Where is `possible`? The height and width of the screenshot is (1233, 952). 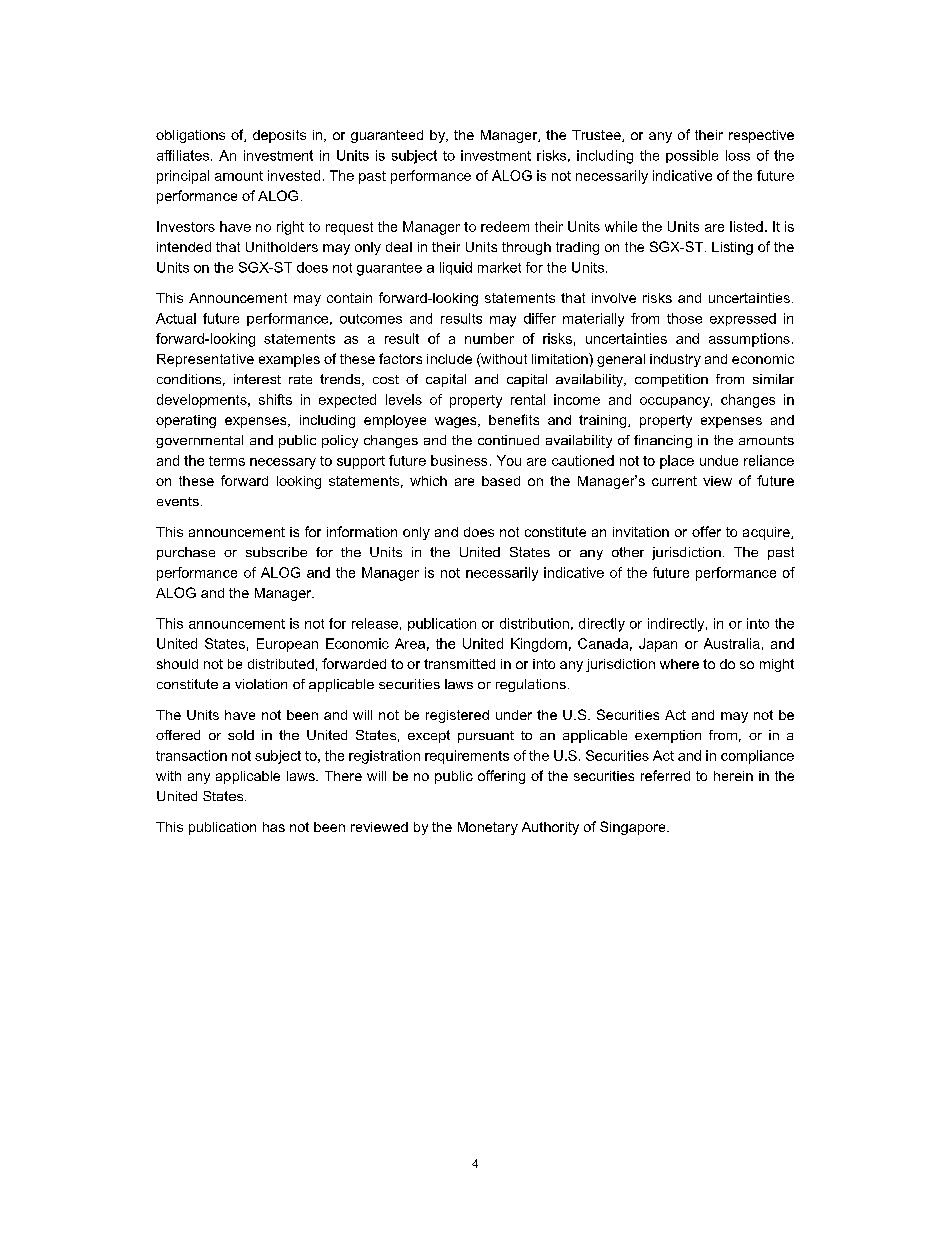
possible is located at coordinates (692, 156).
